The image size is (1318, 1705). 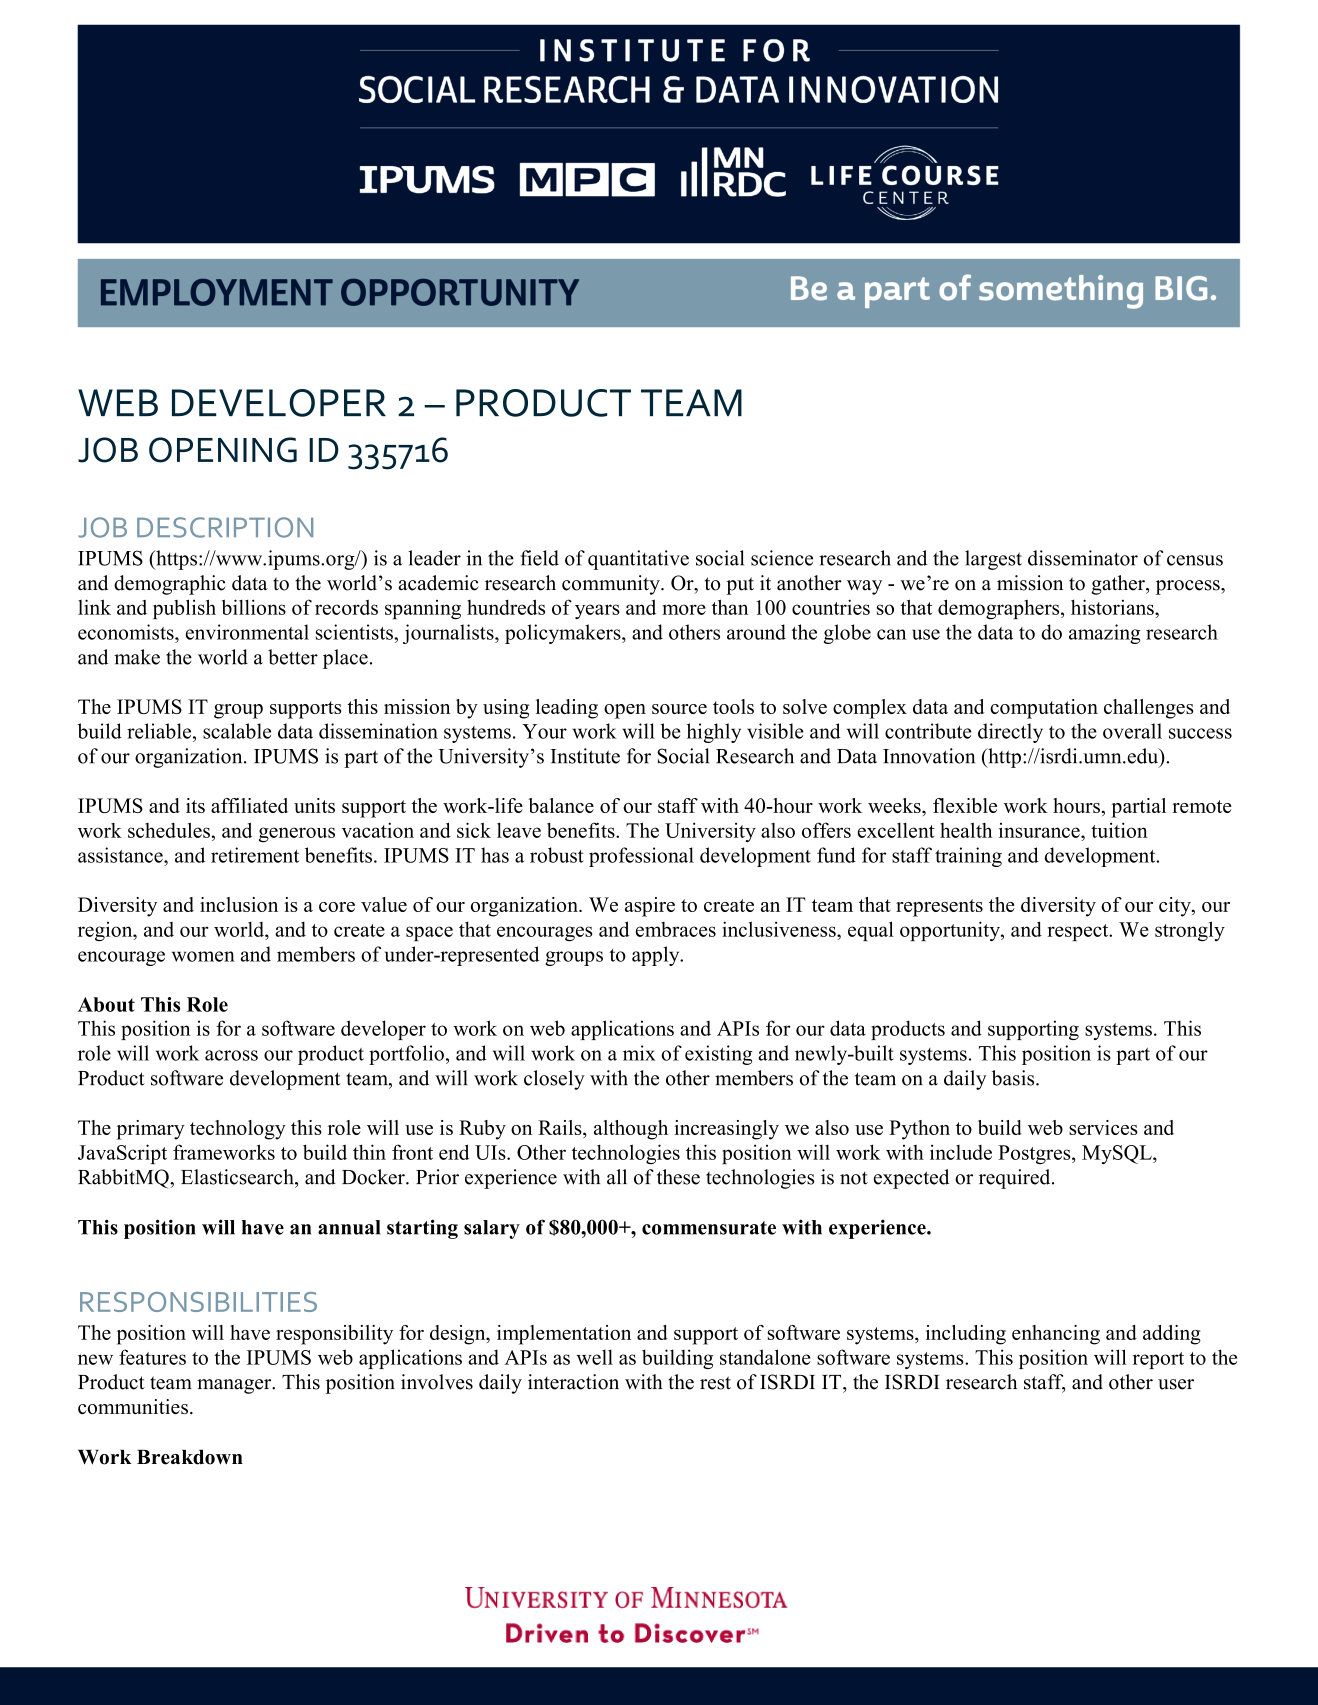 What do you see at coordinates (238, 1177) in the screenshot?
I see `Elasticsearch` at bounding box center [238, 1177].
